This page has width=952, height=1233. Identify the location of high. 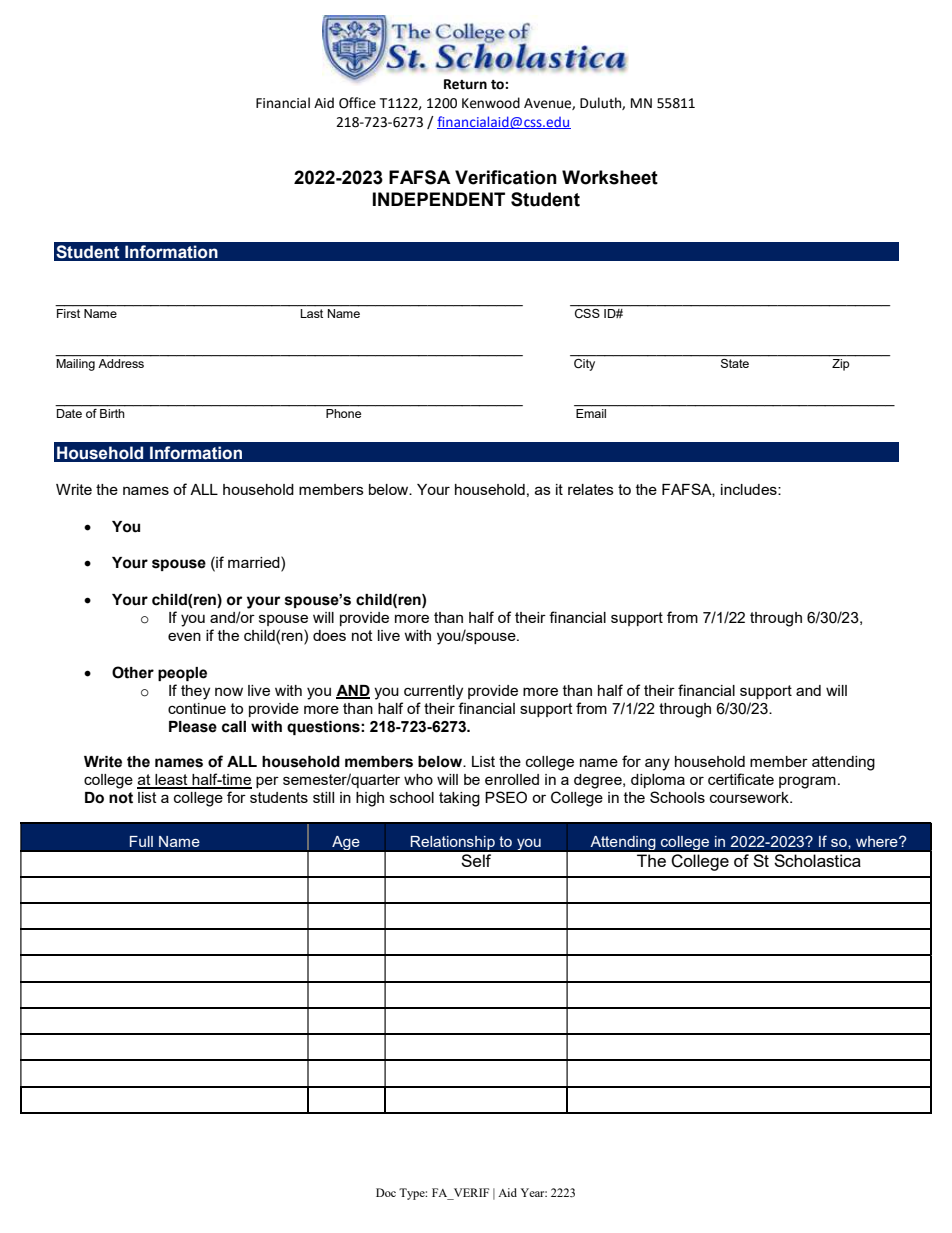
(370, 799).
